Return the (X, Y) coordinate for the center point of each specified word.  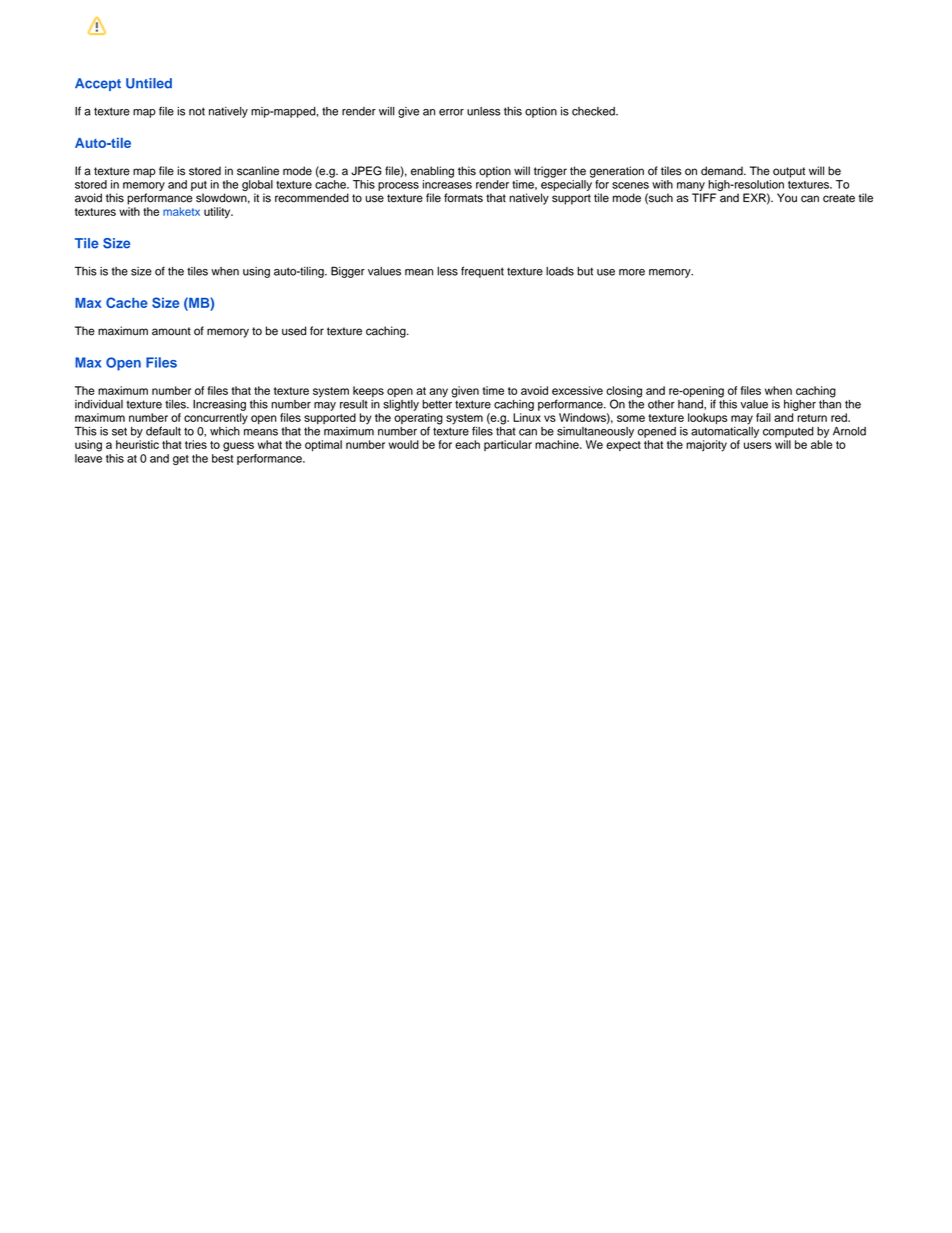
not (197, 111)
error (451, 112)
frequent (482, 272)
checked (594, 111)
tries (196, 444)
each (467, 444)
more (632, 272)
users (758, 445)
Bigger (348, 272)
